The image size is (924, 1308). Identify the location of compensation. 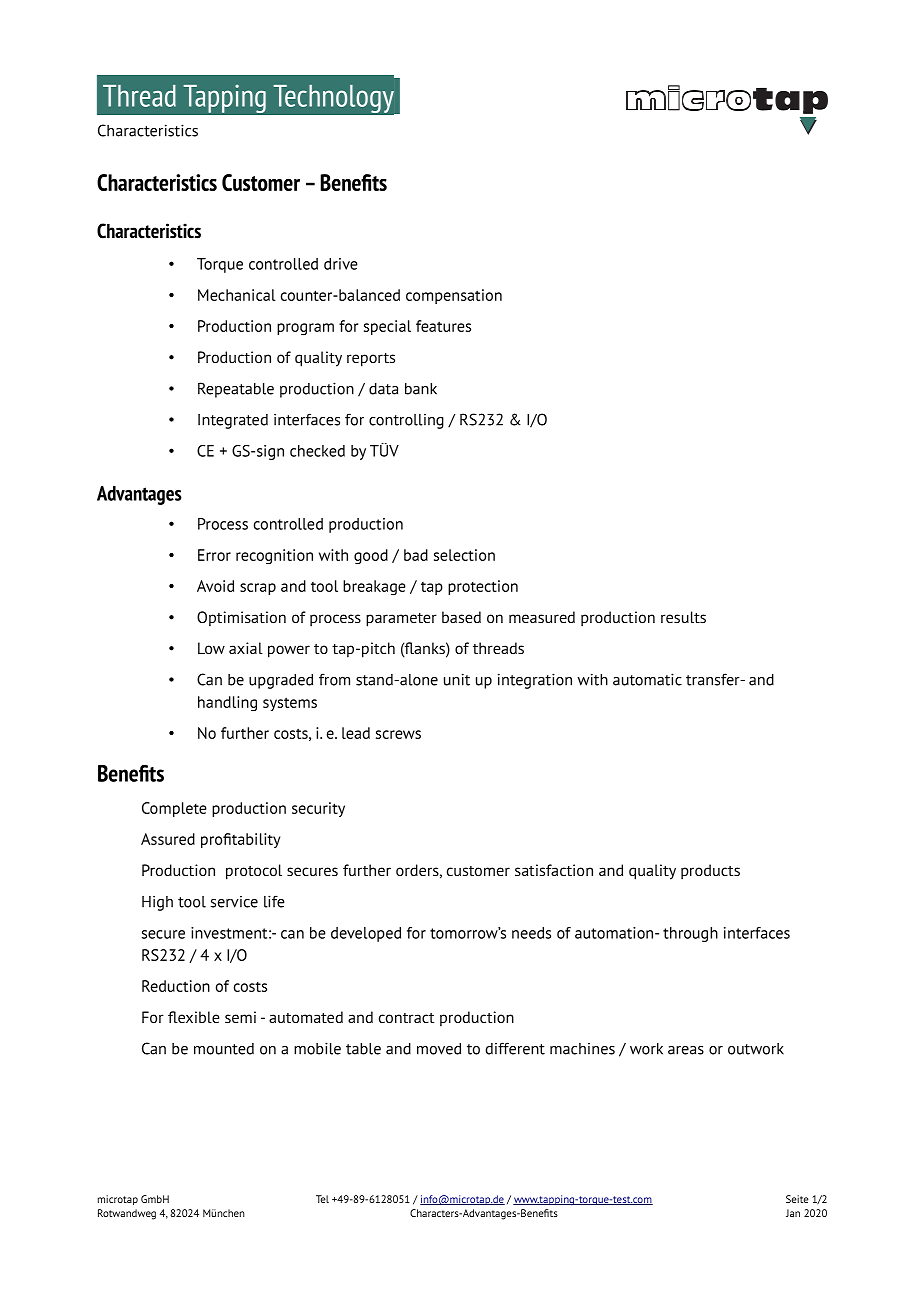
(454, 296).
